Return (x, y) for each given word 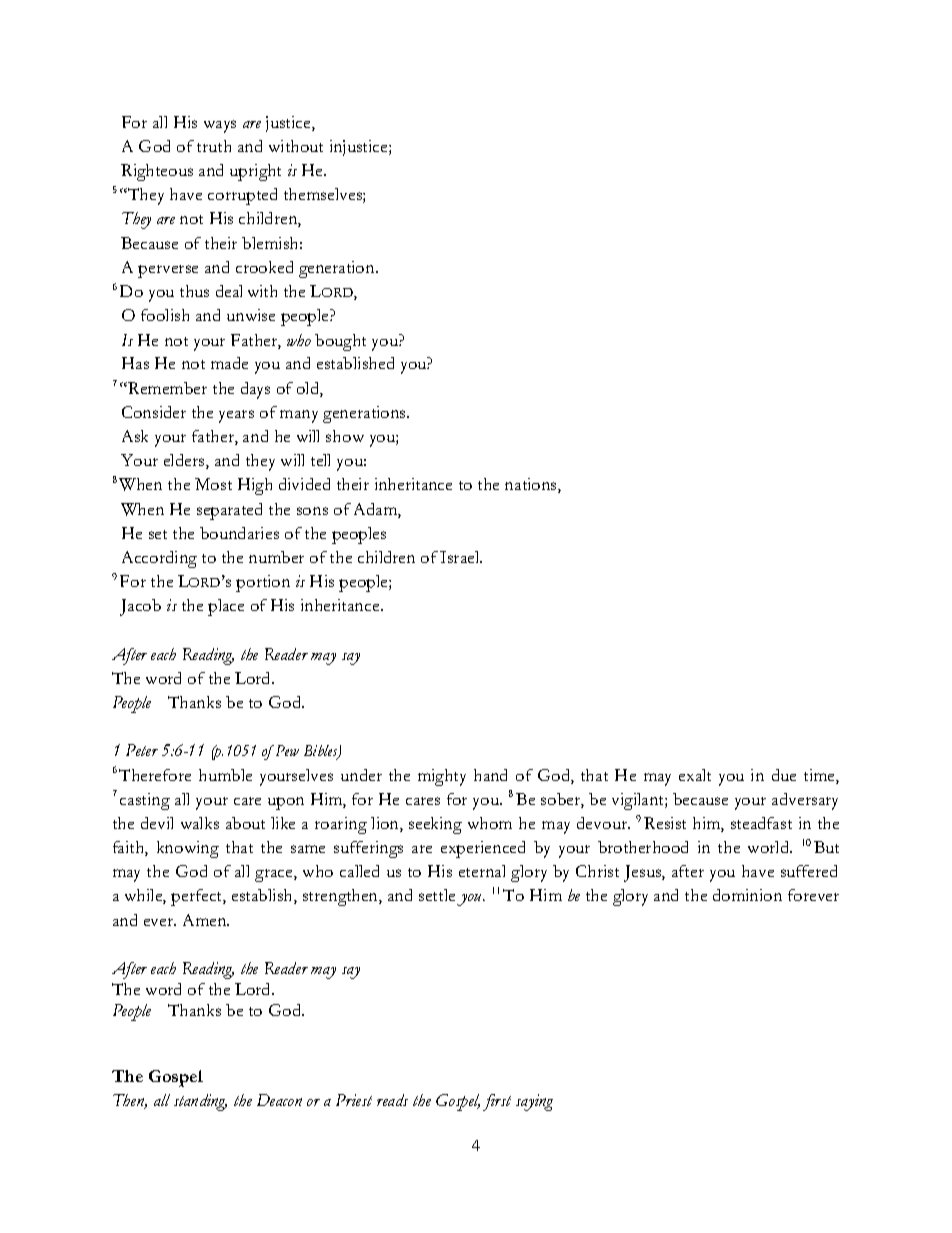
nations (532, 485)
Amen (206, 920)
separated (229, 511)
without (296, 146)
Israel (461, 557)
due (784, 775)
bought (340, 342)
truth (214, 146)
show (345, 436)
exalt (695, 775)
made (229, 363)
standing (200, 1102)
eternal (482, 871)
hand (490, 775)
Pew (287, 750)
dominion (747, 895)
